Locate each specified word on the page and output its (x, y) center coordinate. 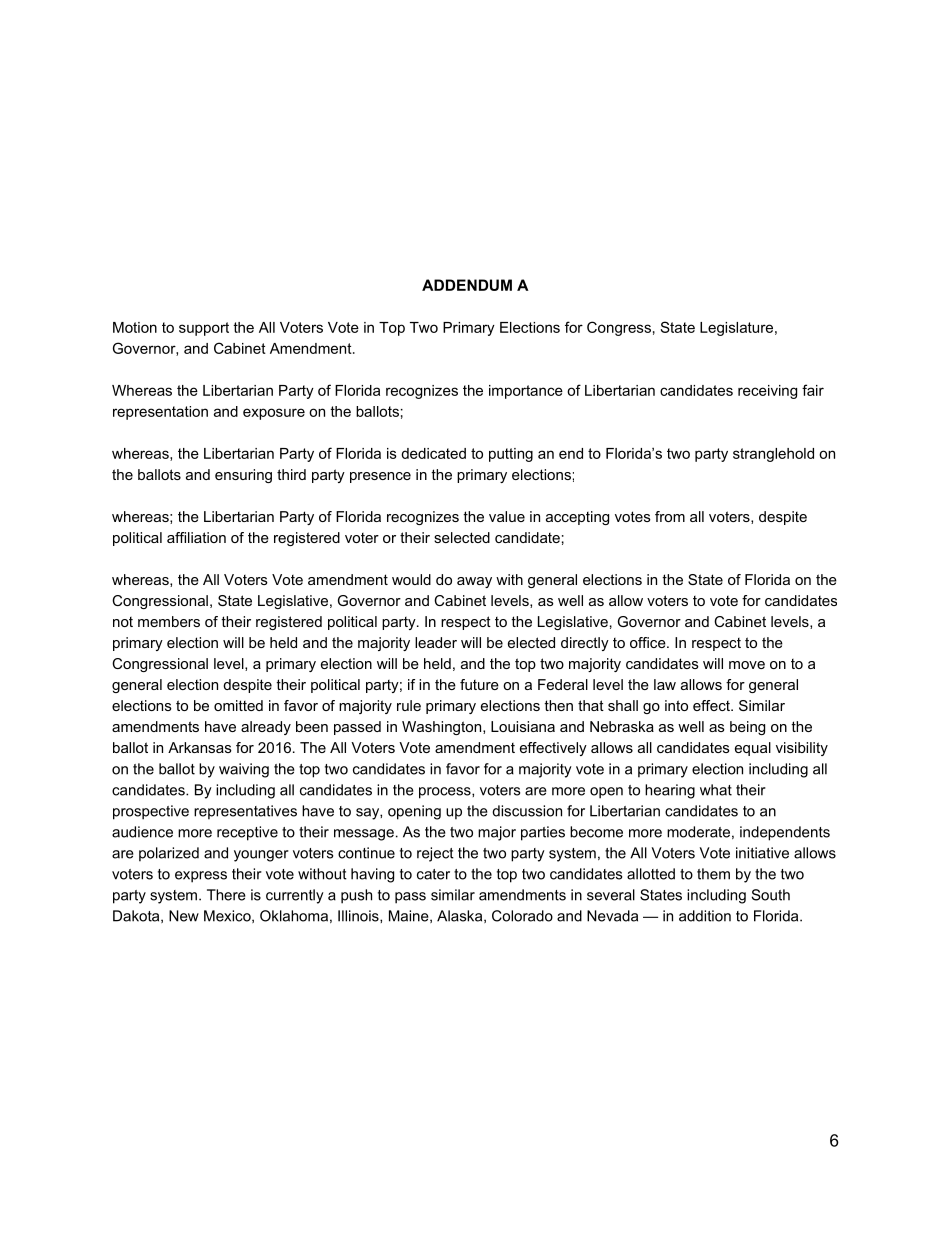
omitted (238, 705)
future (479, 684)
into (676, 705)
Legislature (736, 329)
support (204, 329)
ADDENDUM (467, 285)
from (670, 516)
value (507, 516)
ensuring (243, 476)
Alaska (459, 916)
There (226, 895)
